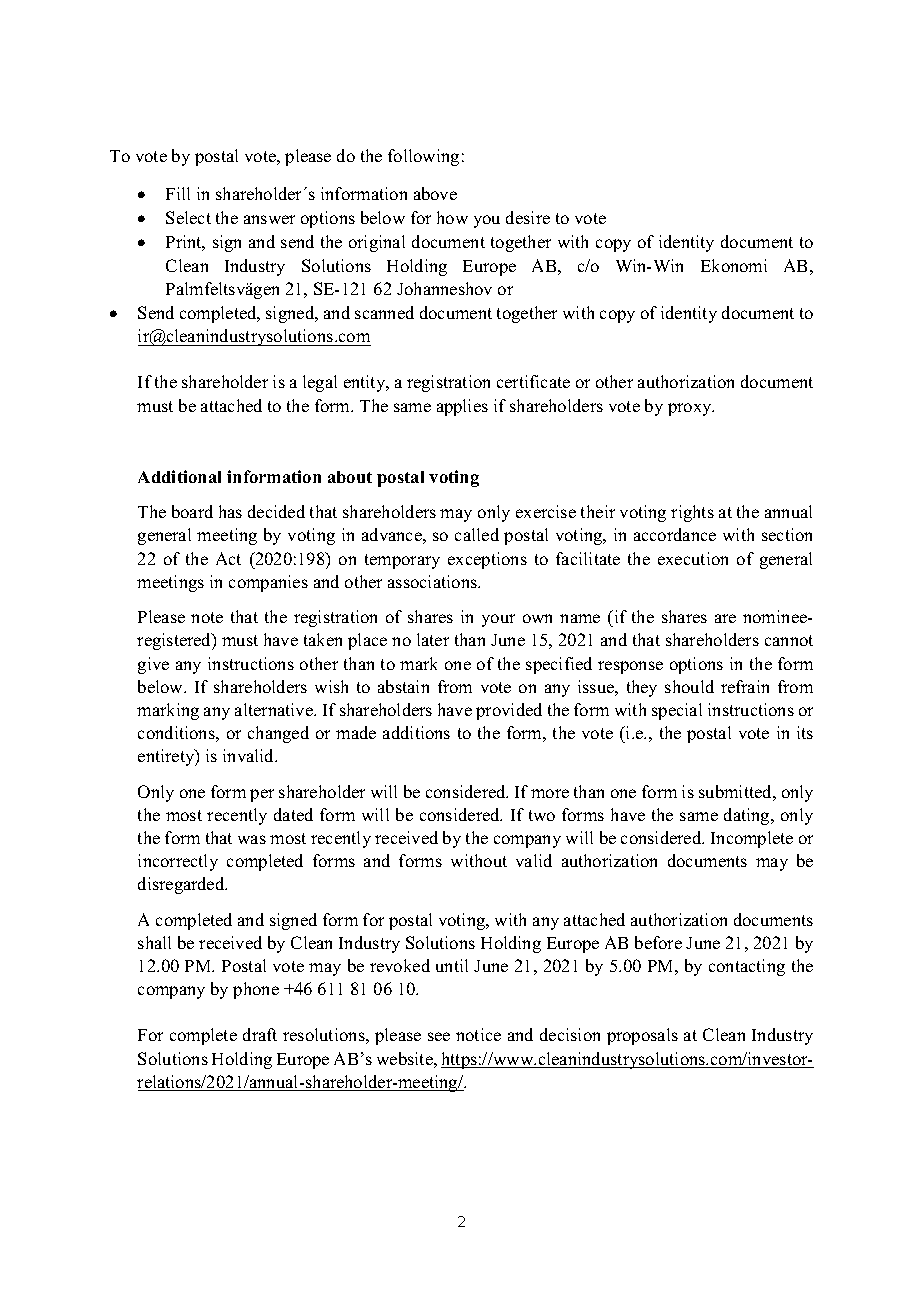 The width and height of the screenshot is (924, 1308). Describe the element at coordinates (734, 265) in the screenshot. I see `Ekonomi` at that location.
